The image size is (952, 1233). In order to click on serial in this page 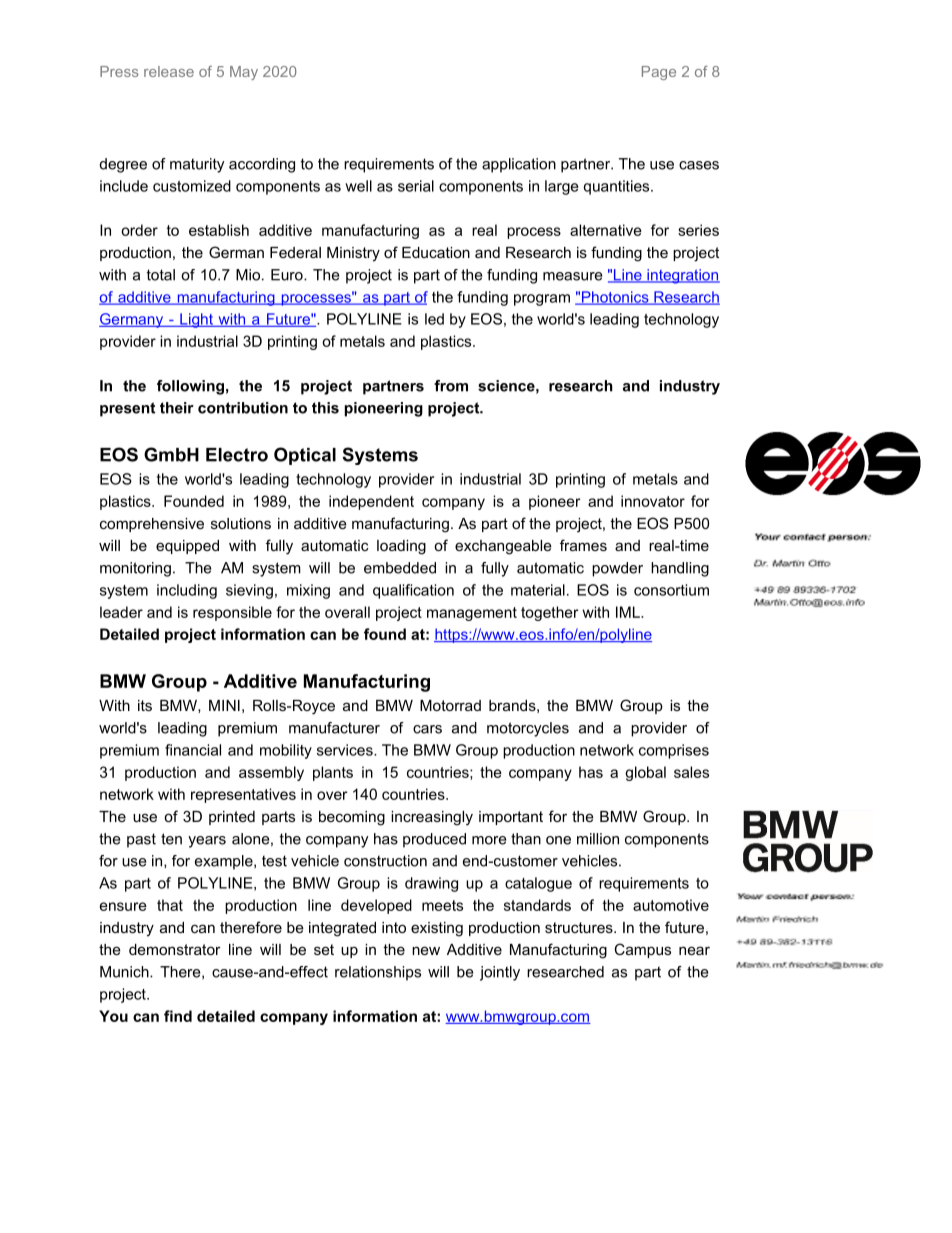, I will do `click(416, 186)`.
